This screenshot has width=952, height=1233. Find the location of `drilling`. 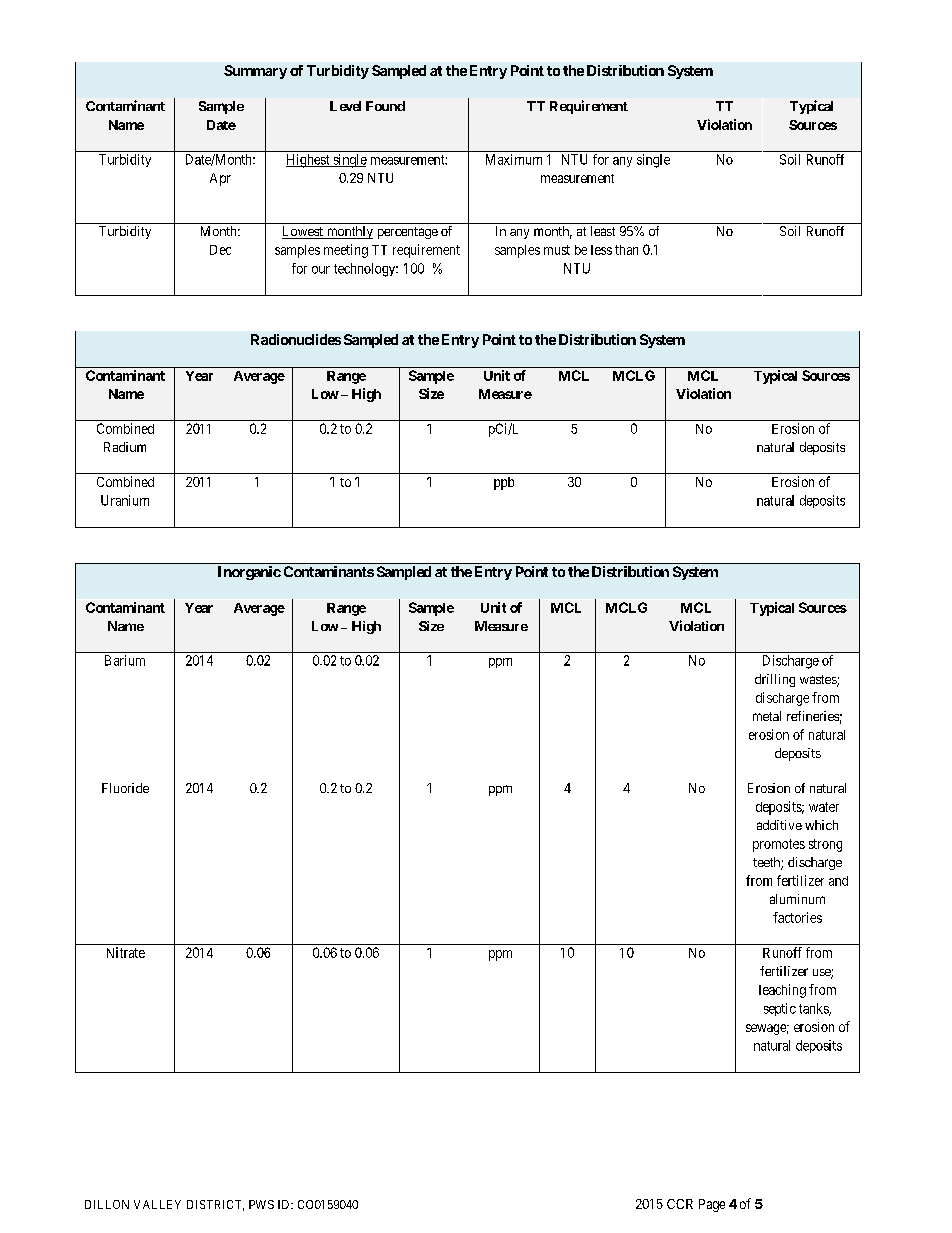

drilling is located at coordinates (775, 680).
